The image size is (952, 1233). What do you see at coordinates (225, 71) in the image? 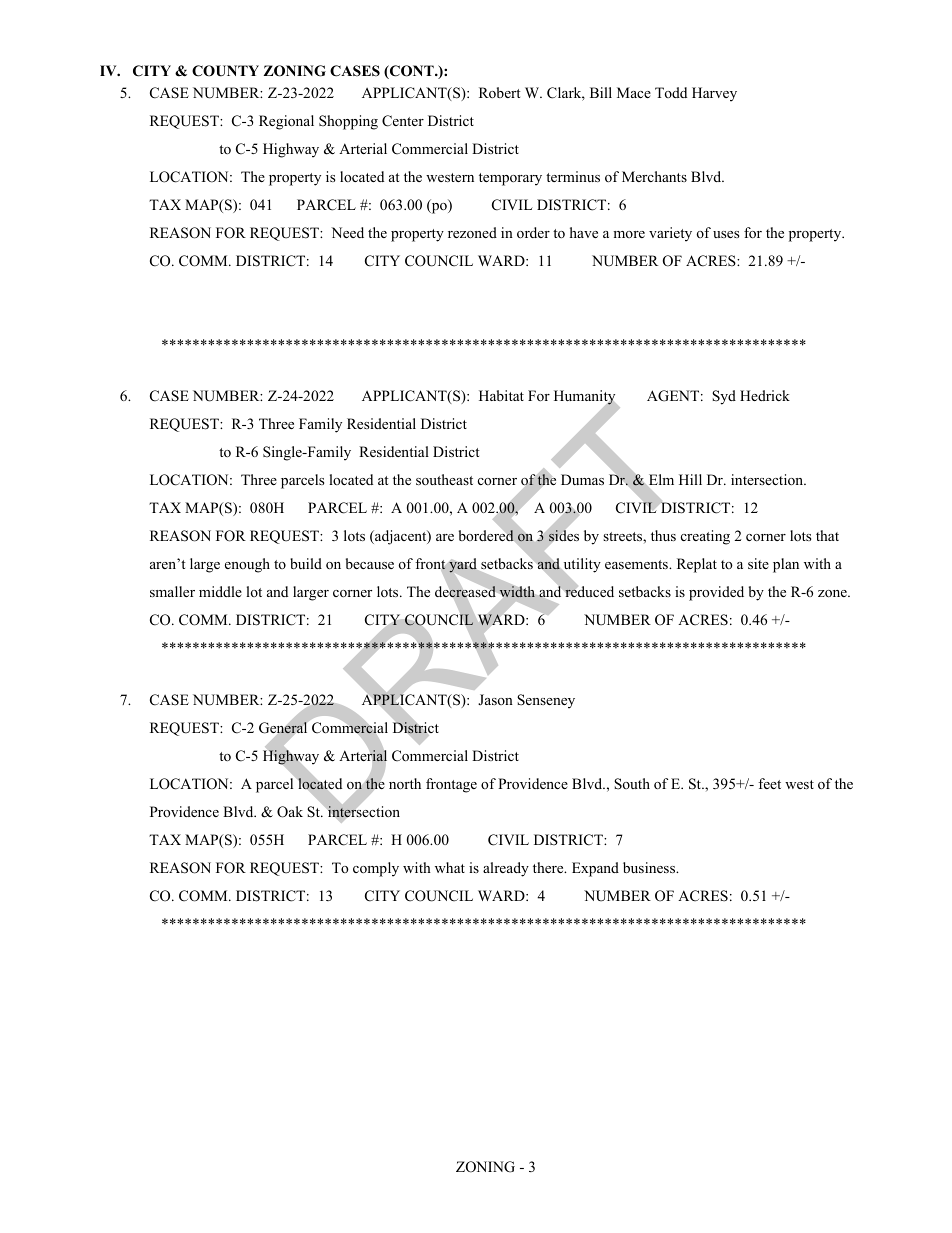
I see `COUNTY` at bounding box center [225, 71].
